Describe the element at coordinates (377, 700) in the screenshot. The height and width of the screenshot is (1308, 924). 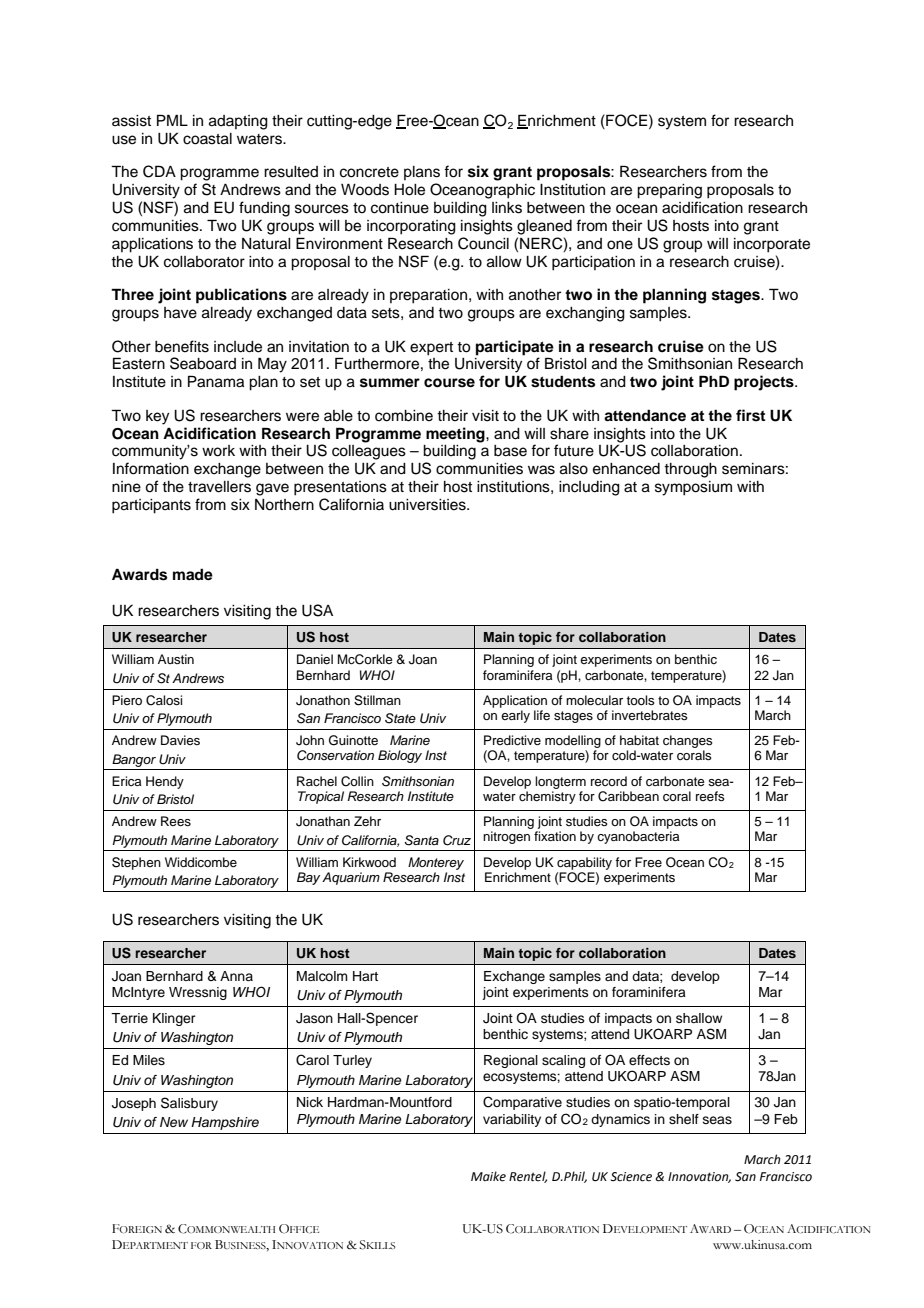
I see `Stillman` at that location.
